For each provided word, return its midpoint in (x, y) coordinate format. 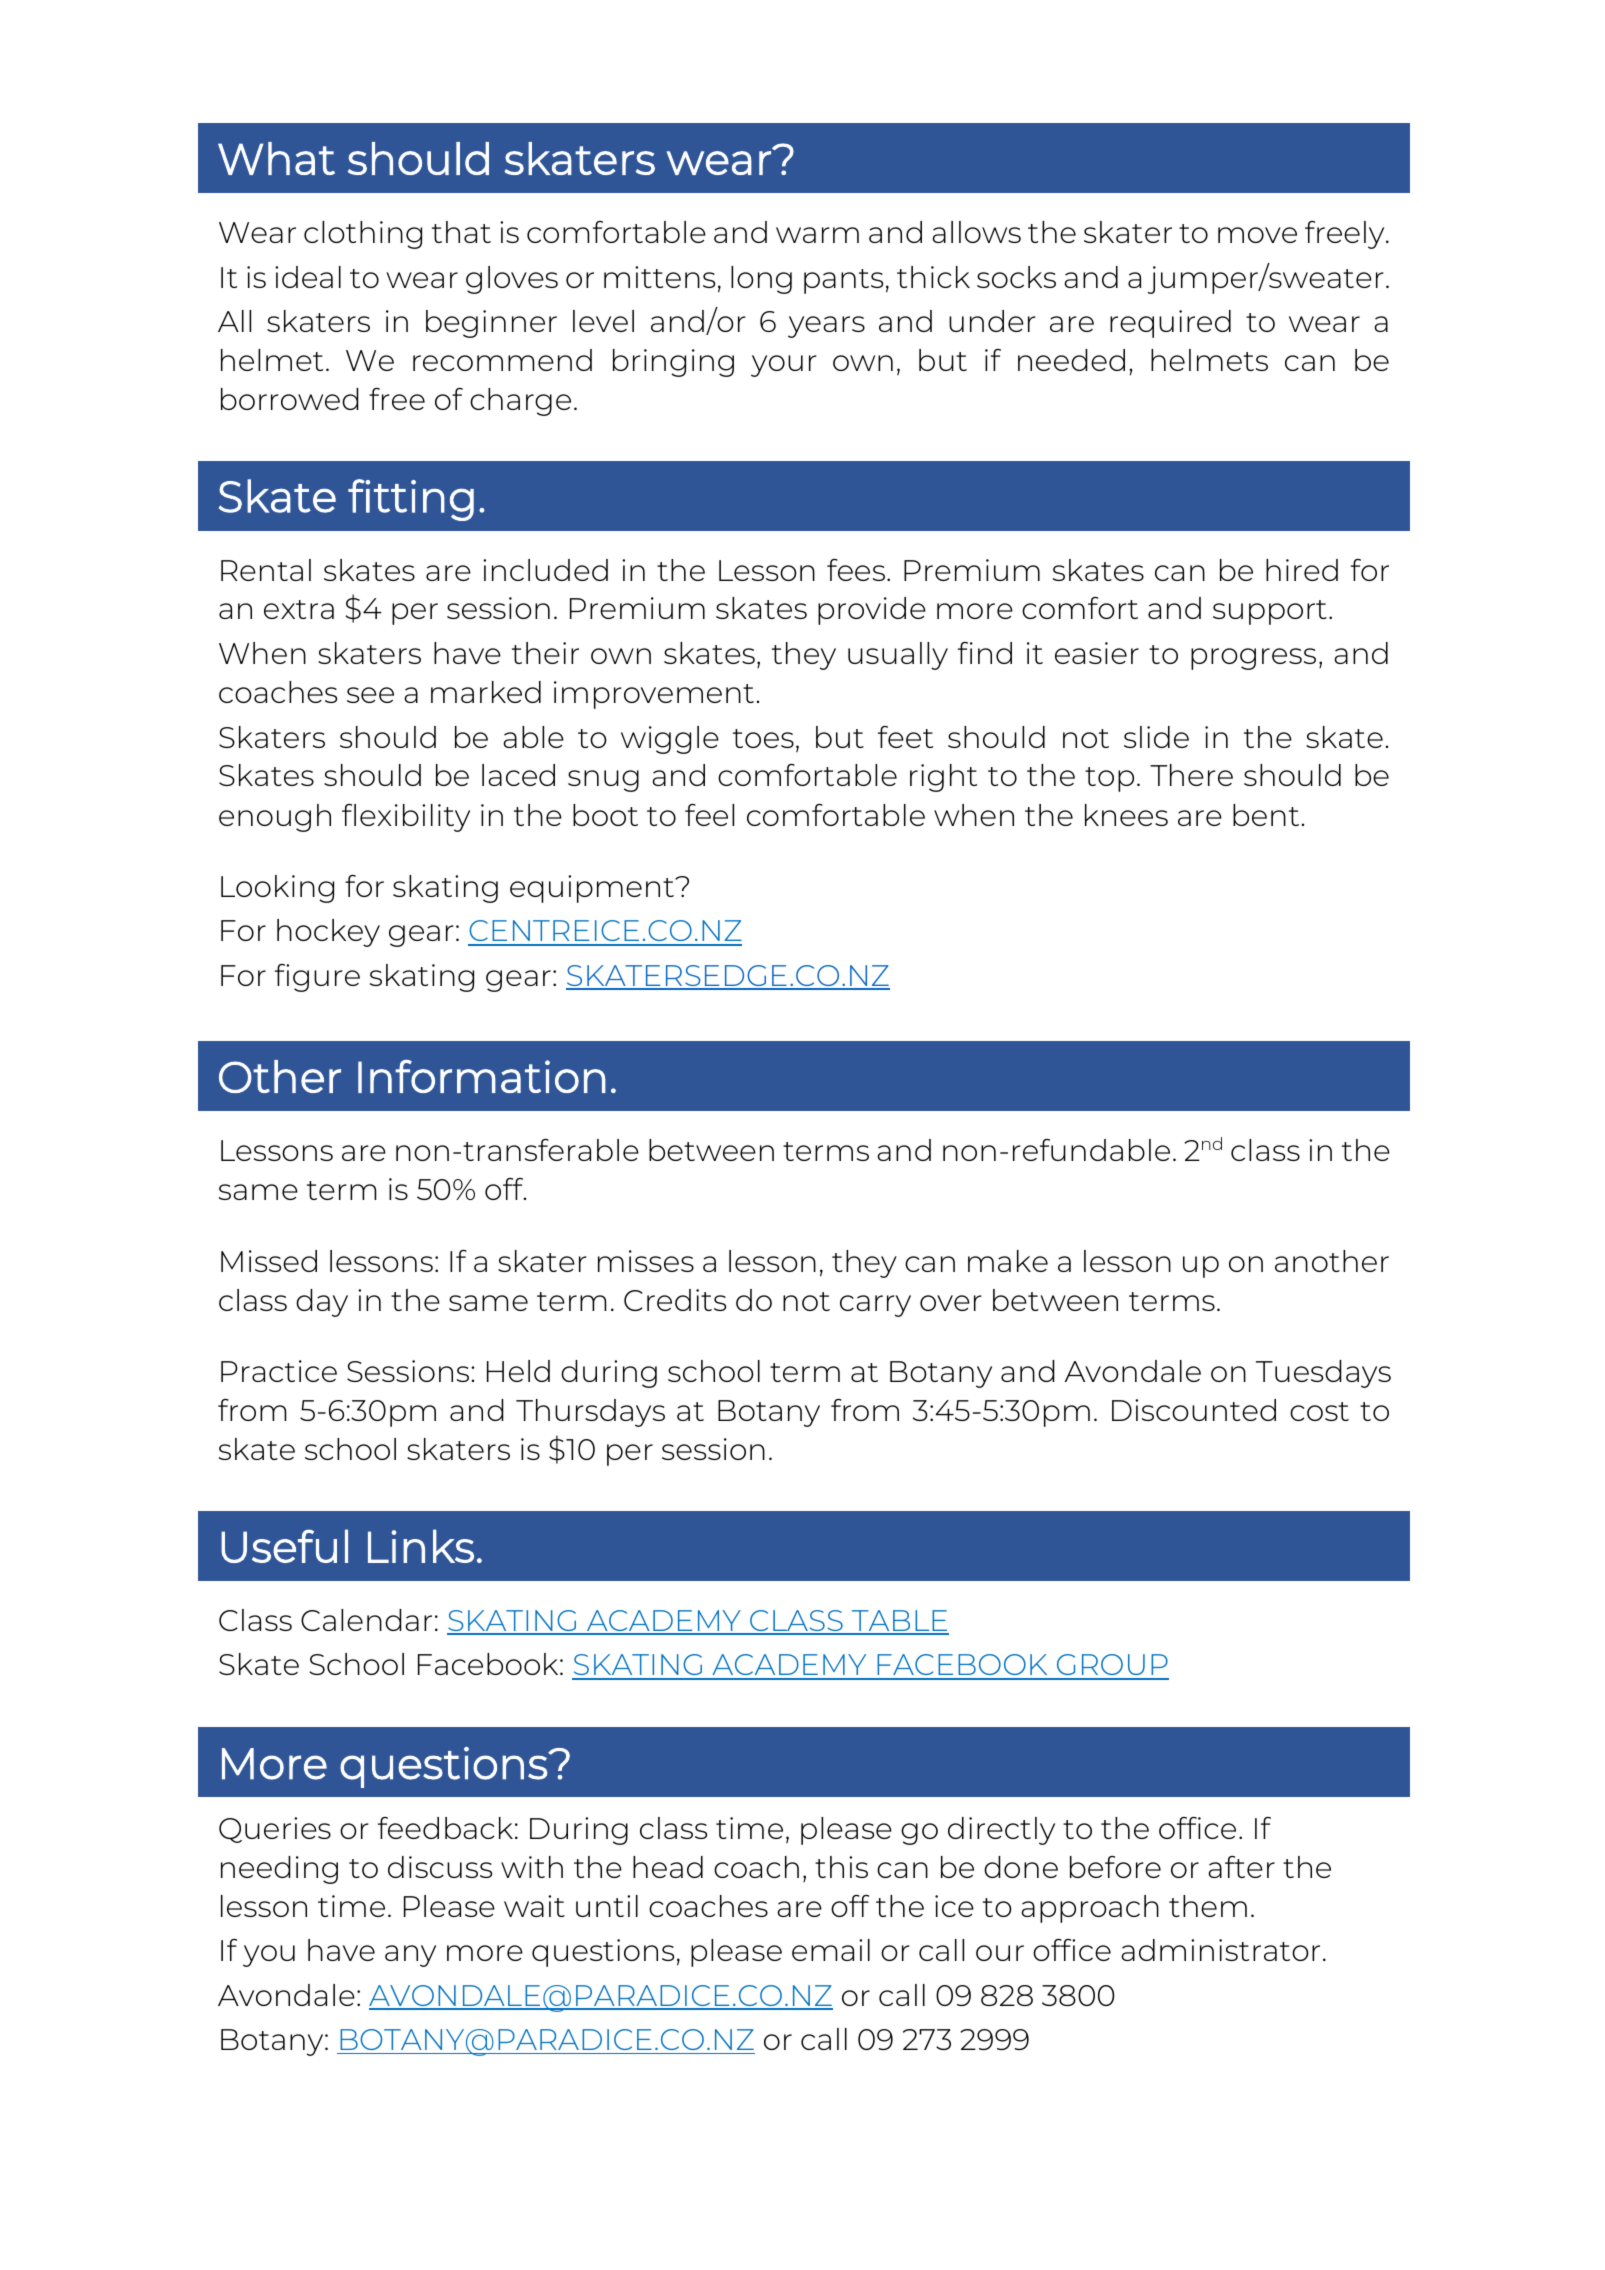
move (1257, 235)
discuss (440, 1867)
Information (482, 1076)
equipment (593, 889)
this (841, 1867)
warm (817, 235)
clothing (363, 235)
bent (1266, 815)
